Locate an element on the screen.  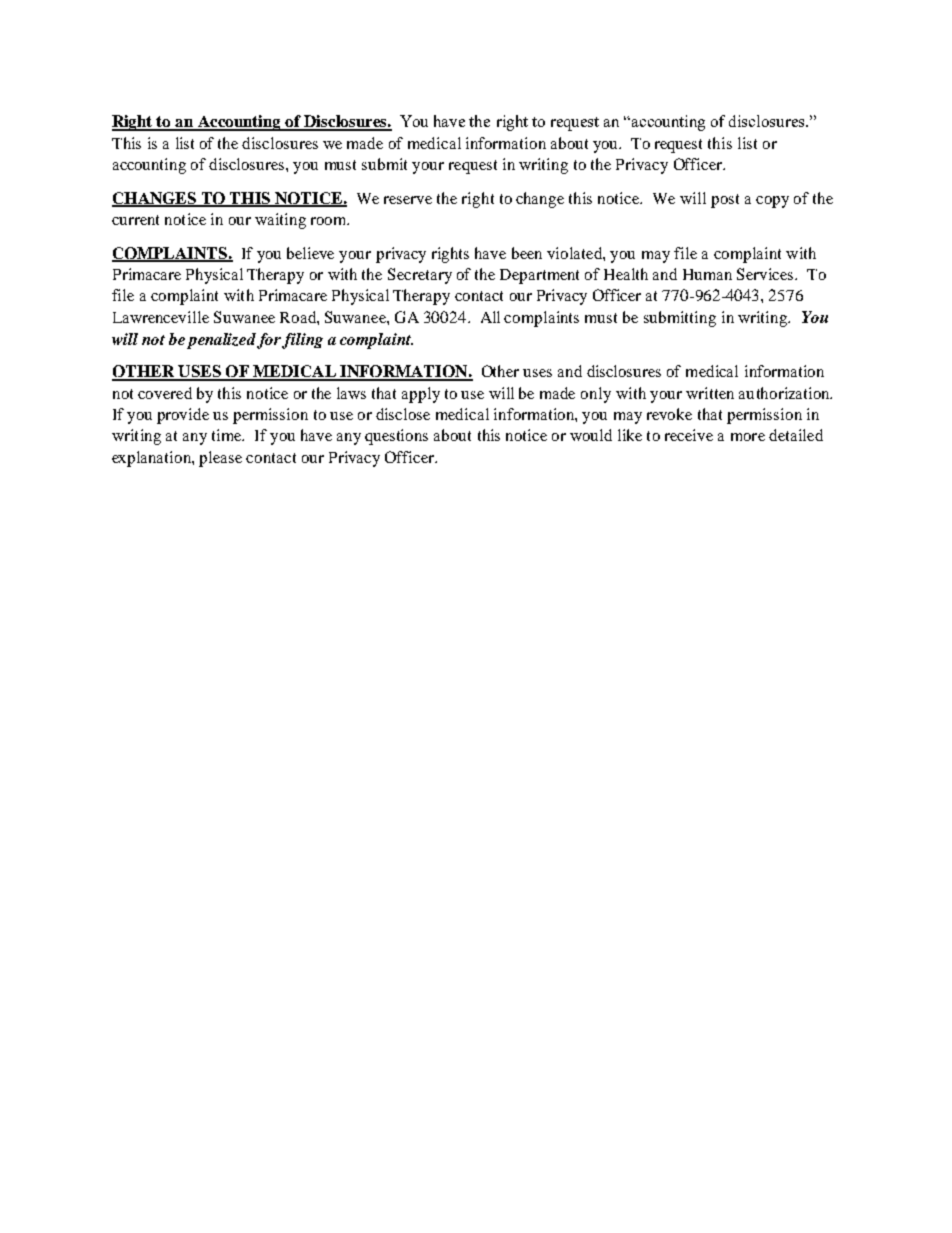
written is located at coordinates (710, 393).
